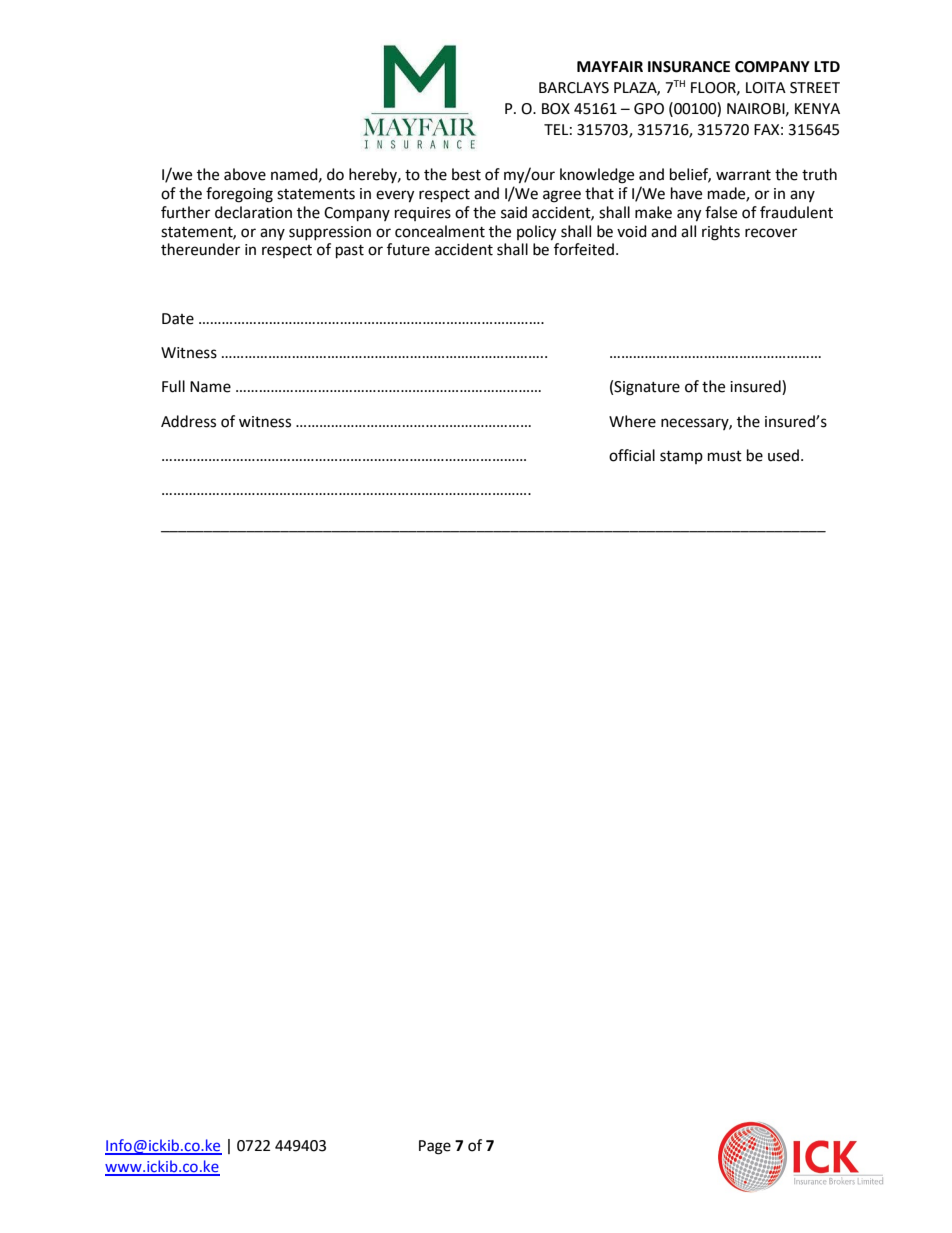 This image has width=952, height=1233. I want to click on Full, so click(173, 386).
